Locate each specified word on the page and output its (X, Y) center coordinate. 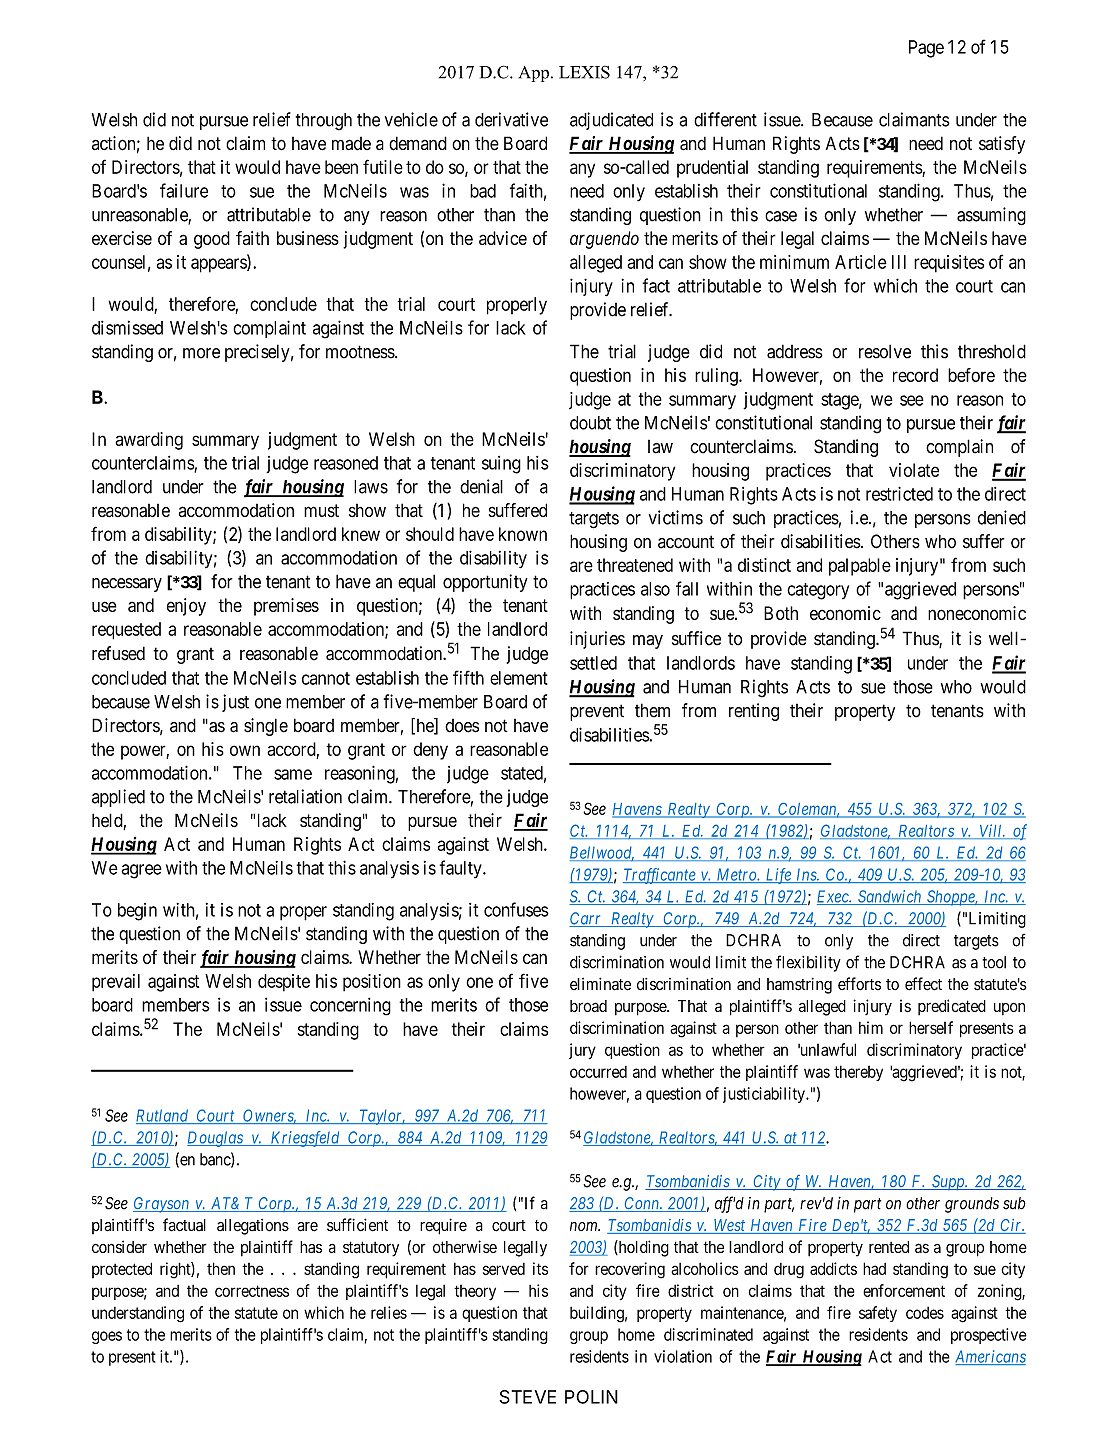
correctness (252, 1291)
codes (925, 1313)
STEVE (527, 1397)
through (324, 122)
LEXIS (584, 72)
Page (926, 49)
